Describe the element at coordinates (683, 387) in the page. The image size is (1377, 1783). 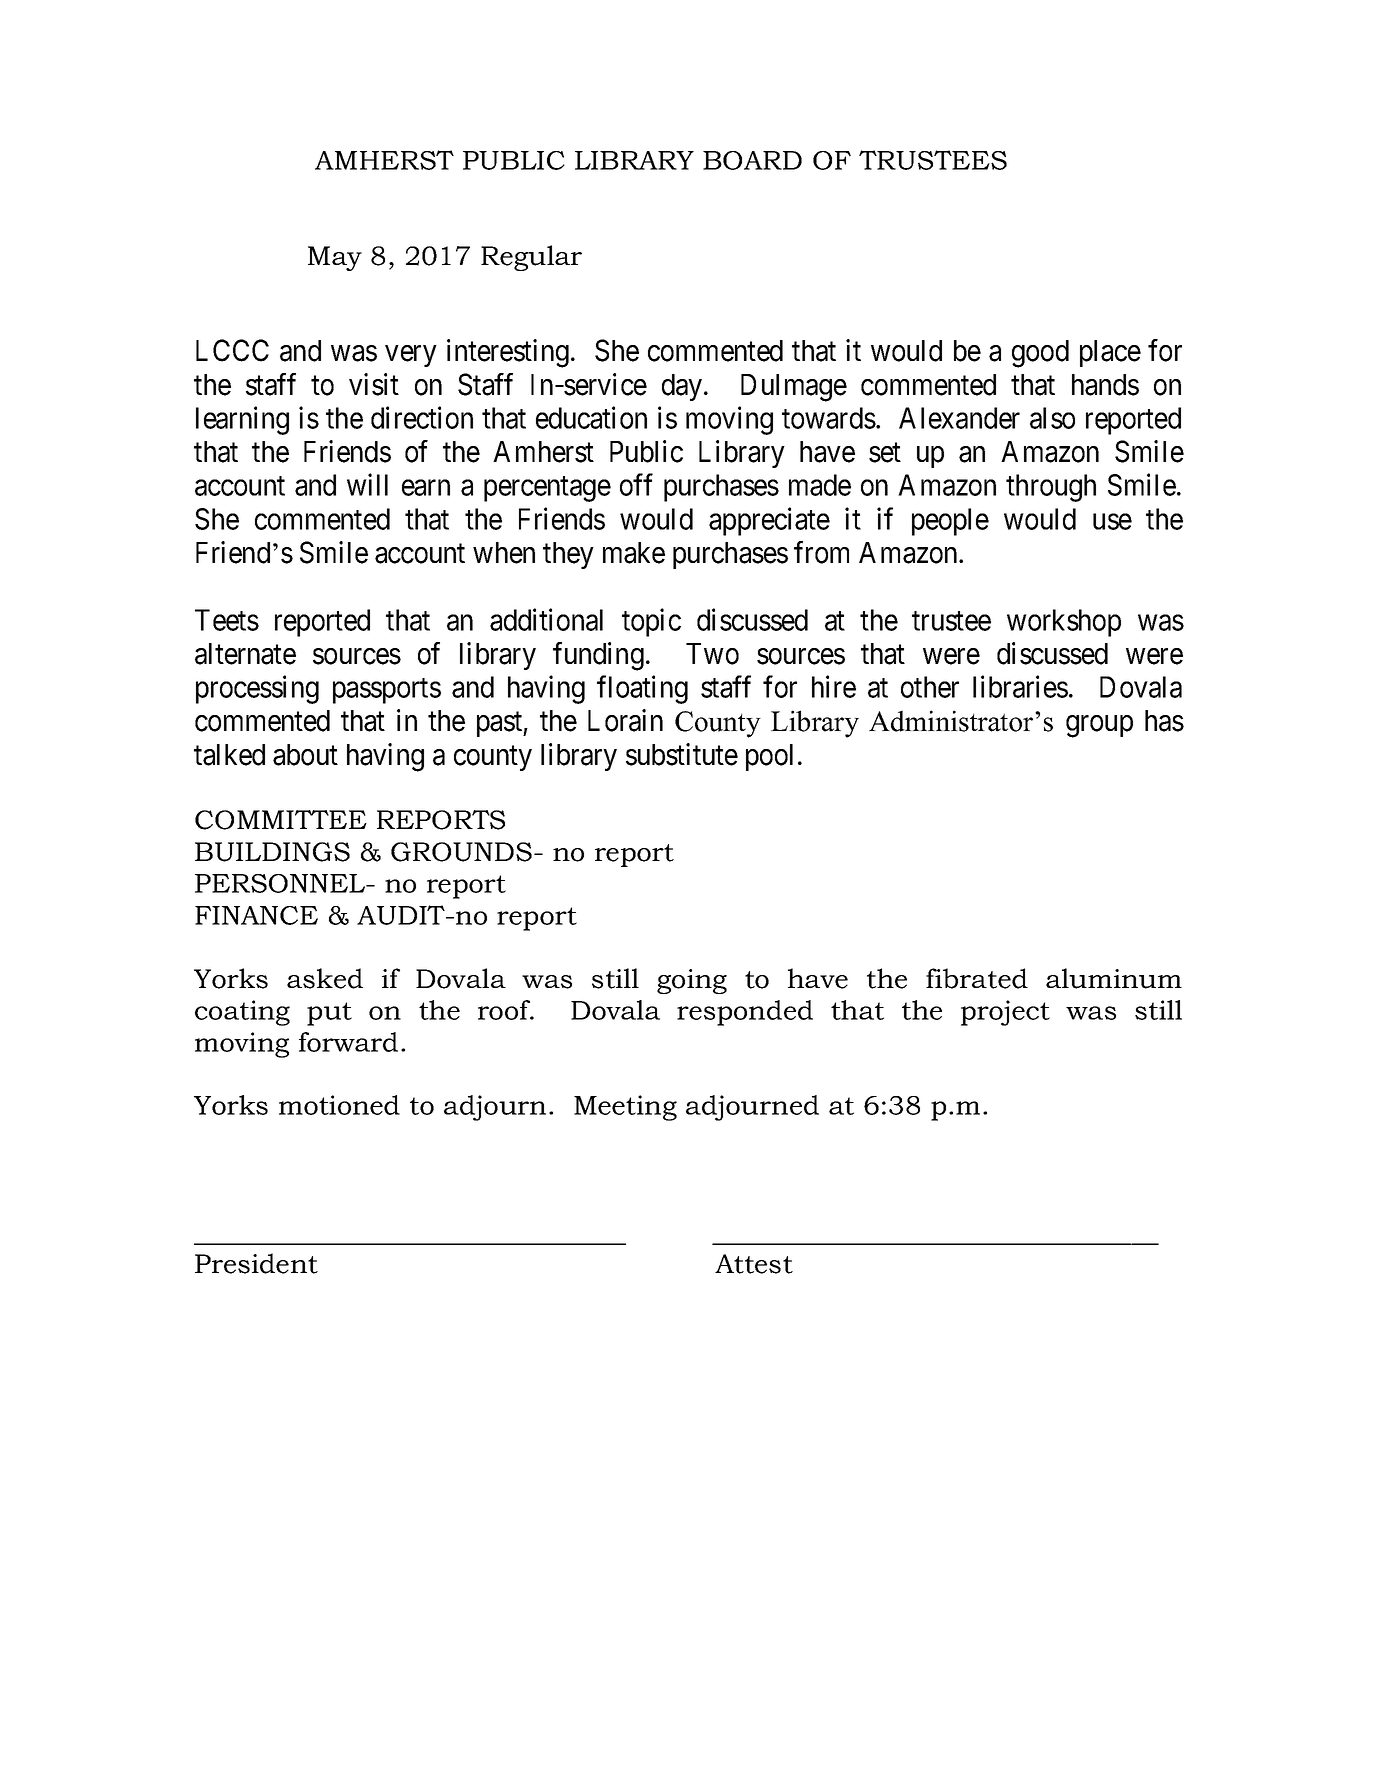
I see `day` at that location.
